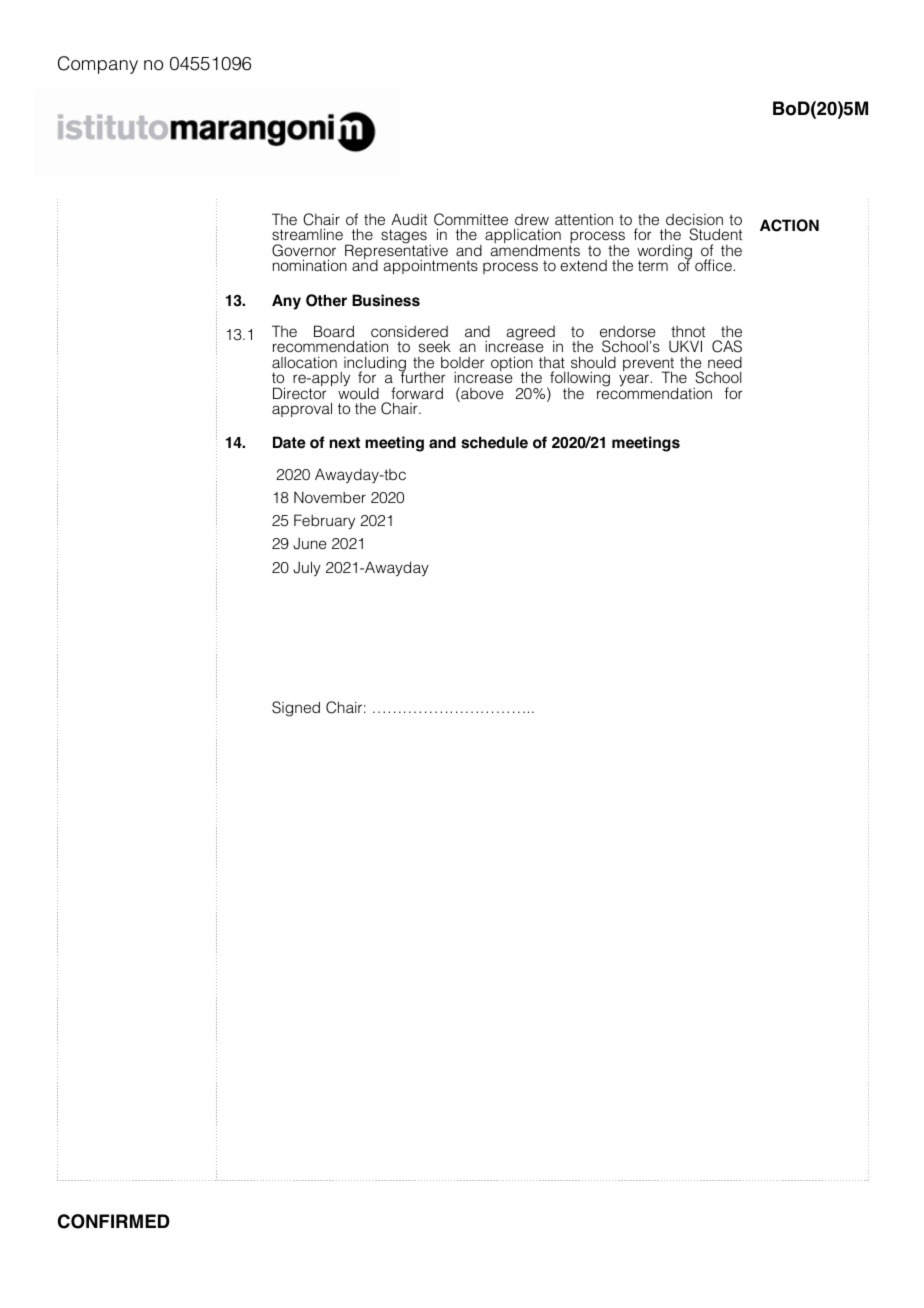 The width and height of the screenshot is (924, 1308). Describe the element at coordinates (307, 568) in the screenshot. I see `July` at that location.
